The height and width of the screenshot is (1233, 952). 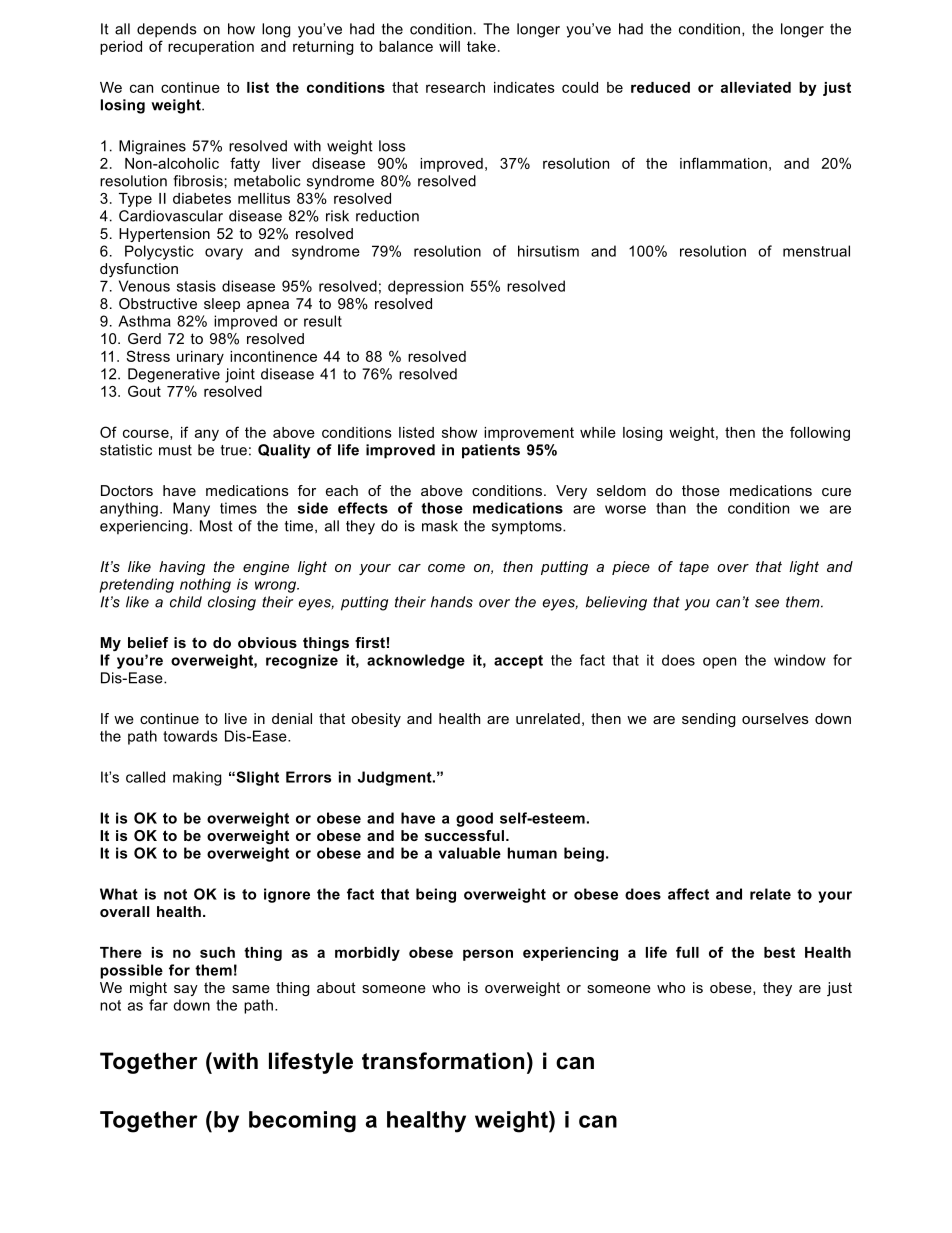 I want to click on see, so click(x=767, y=603).
